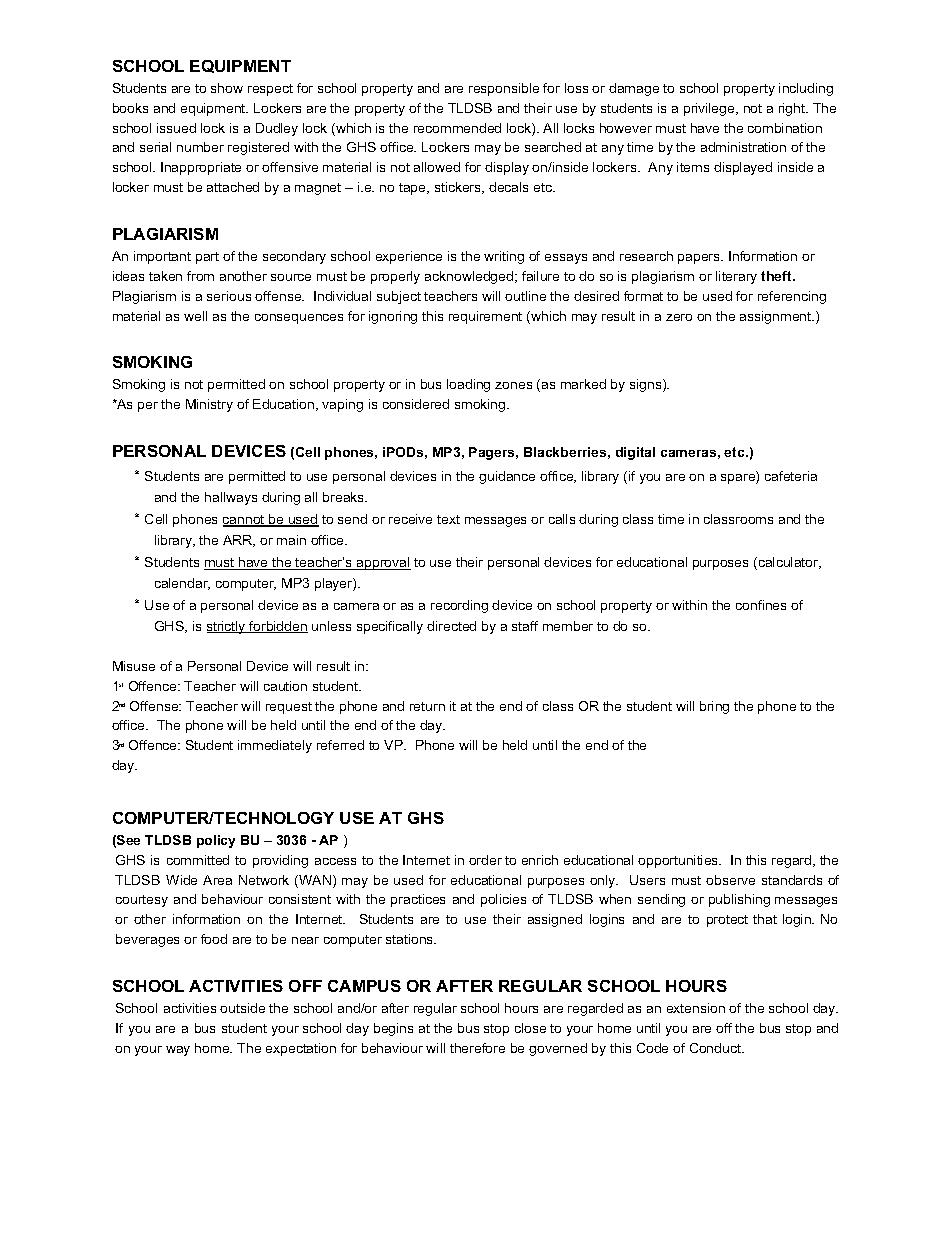 Image resolution: width=952 pixels, height=1233 pixels. What do you see at coordinates (459, 606) in the screenshot?
I see `recording` at bounding box center [459, 606].
